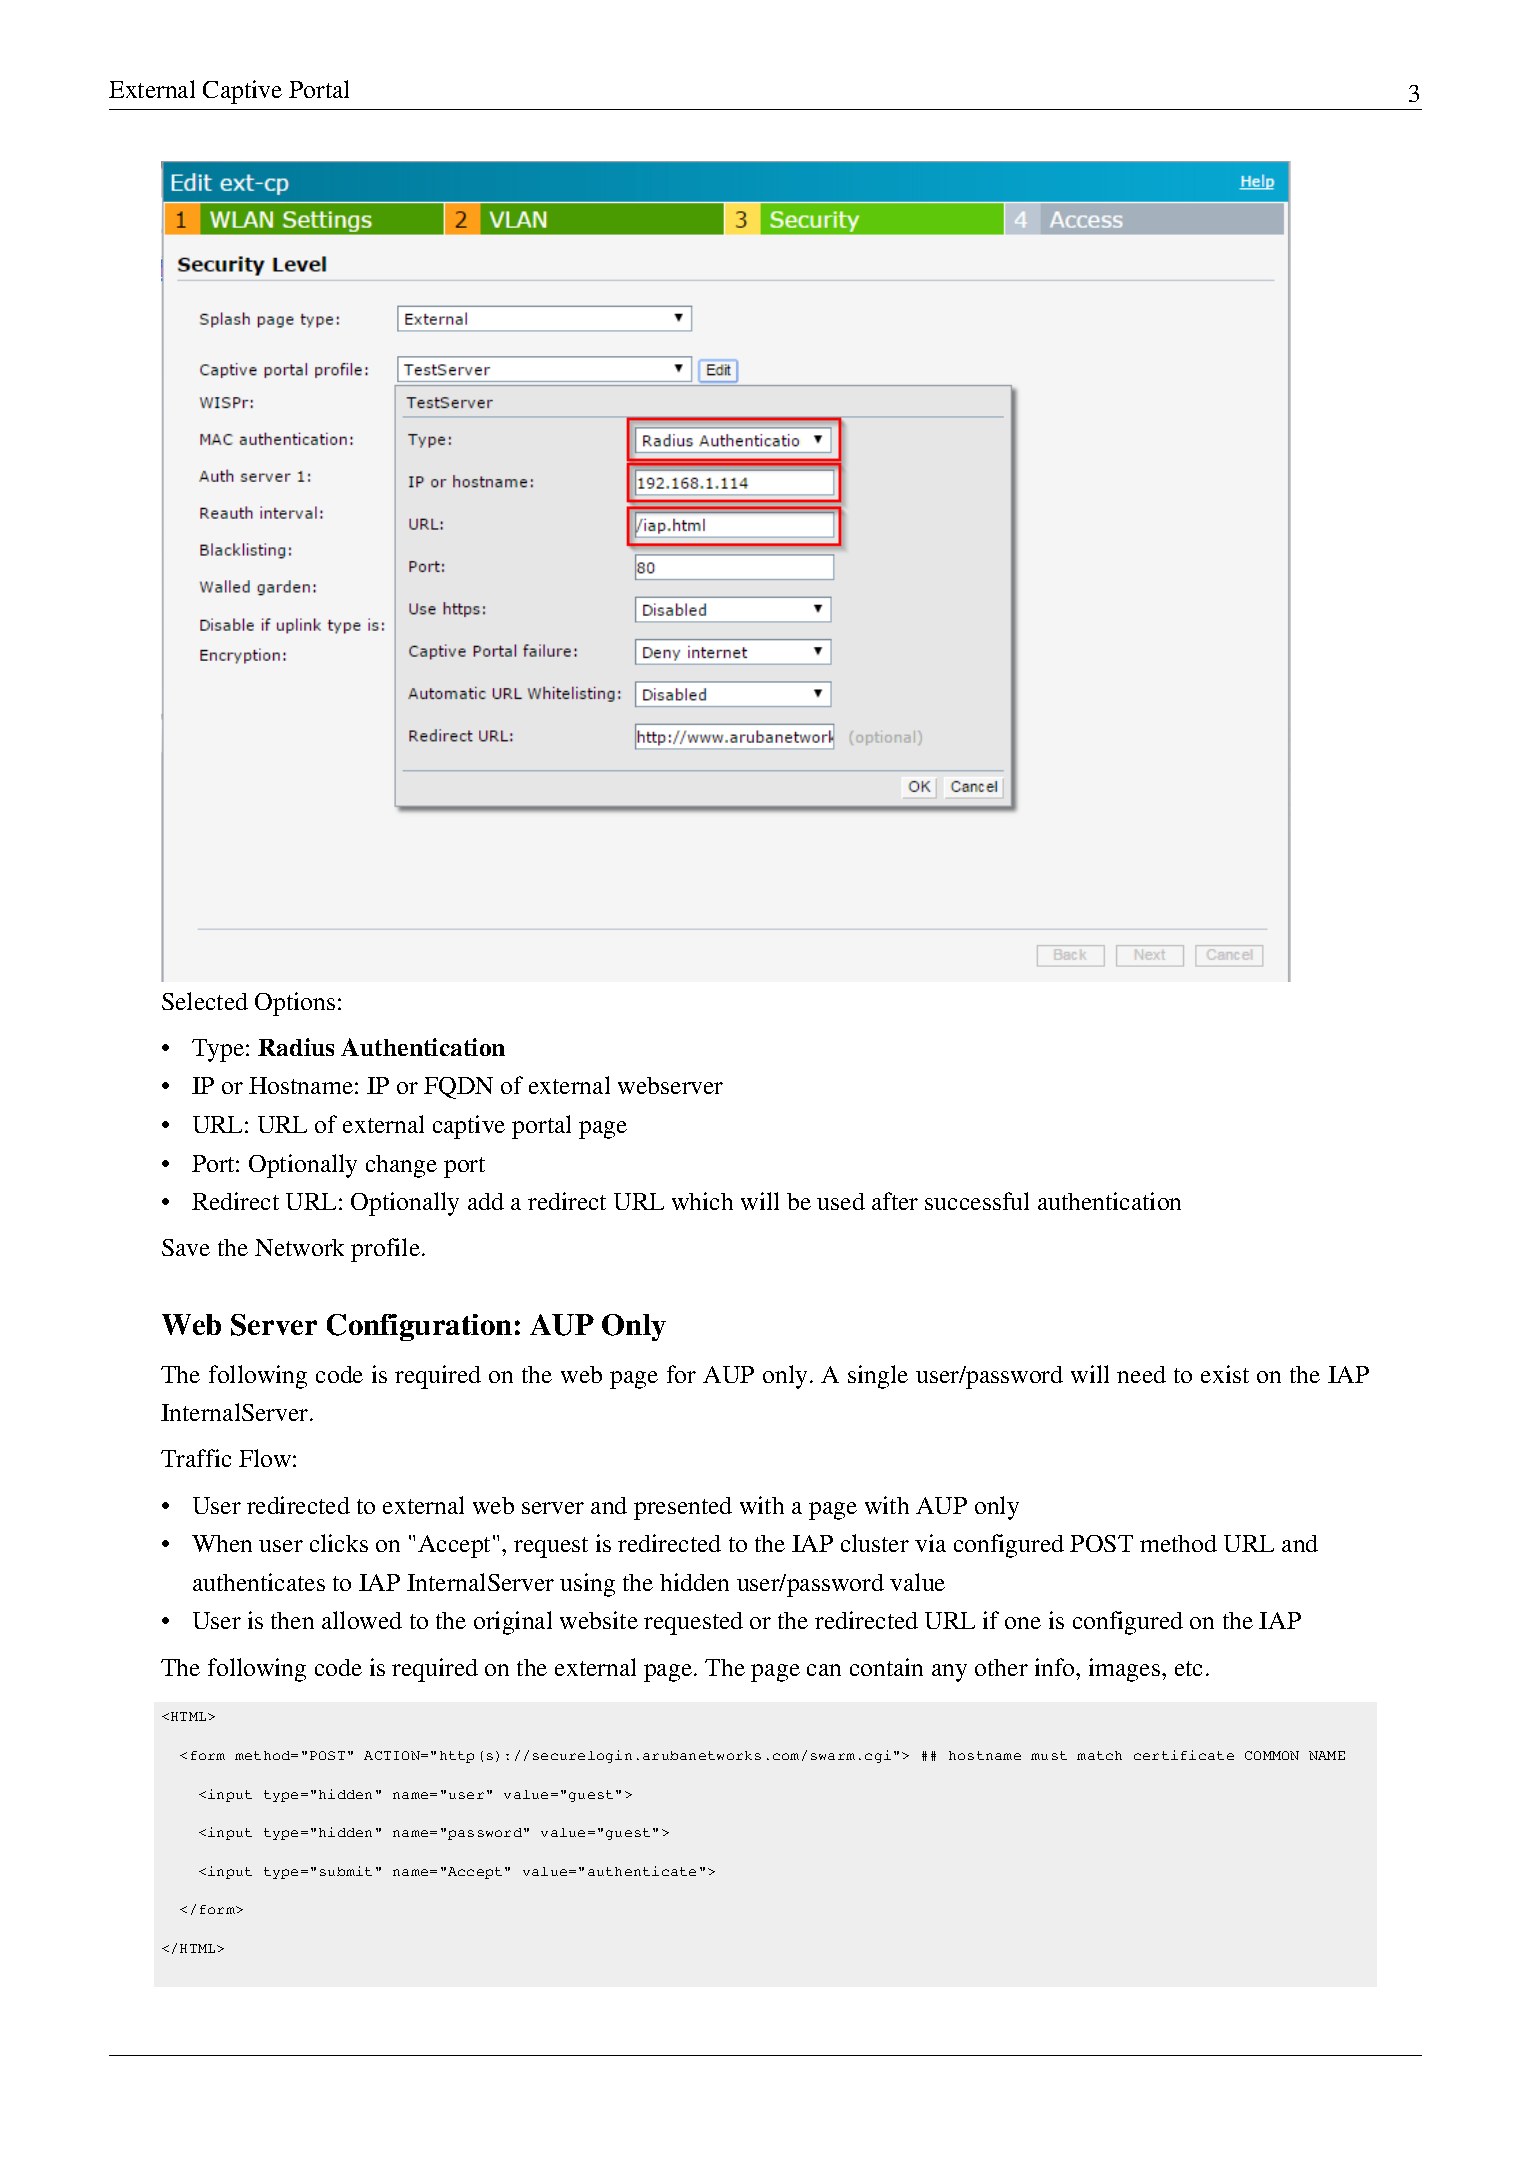 This screenshot has height=2165, width=1531. Describe the element at coordinates (930, 1543) in the screenshot. I see `via` at that location.
